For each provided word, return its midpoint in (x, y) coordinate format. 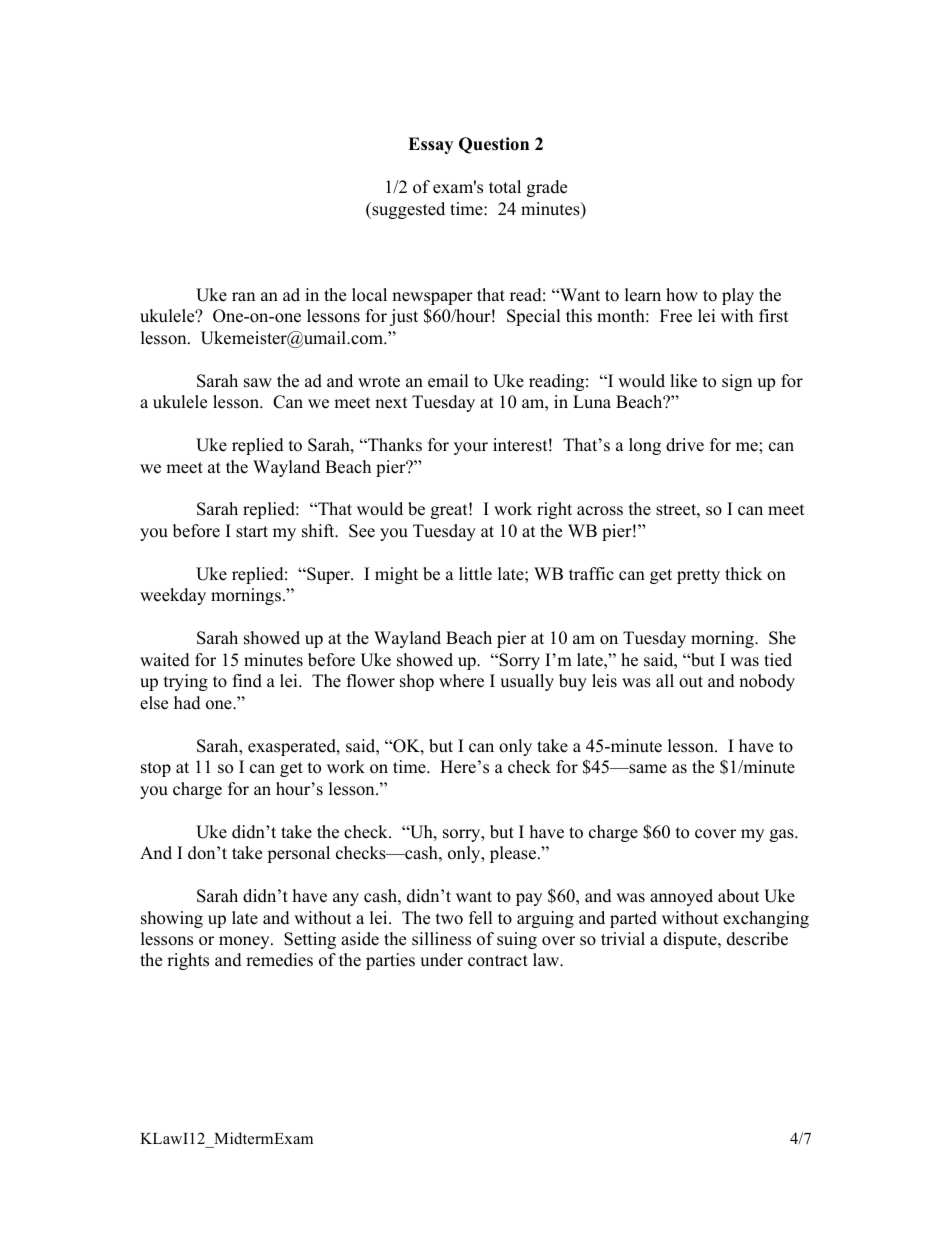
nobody (767, 682)
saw (258, 383)
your (471, 448)
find (247, 681)
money (245, 942)
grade (547, 188)
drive (685, 445)
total (505, 187)
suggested (407, 210)
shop (417, 682)
